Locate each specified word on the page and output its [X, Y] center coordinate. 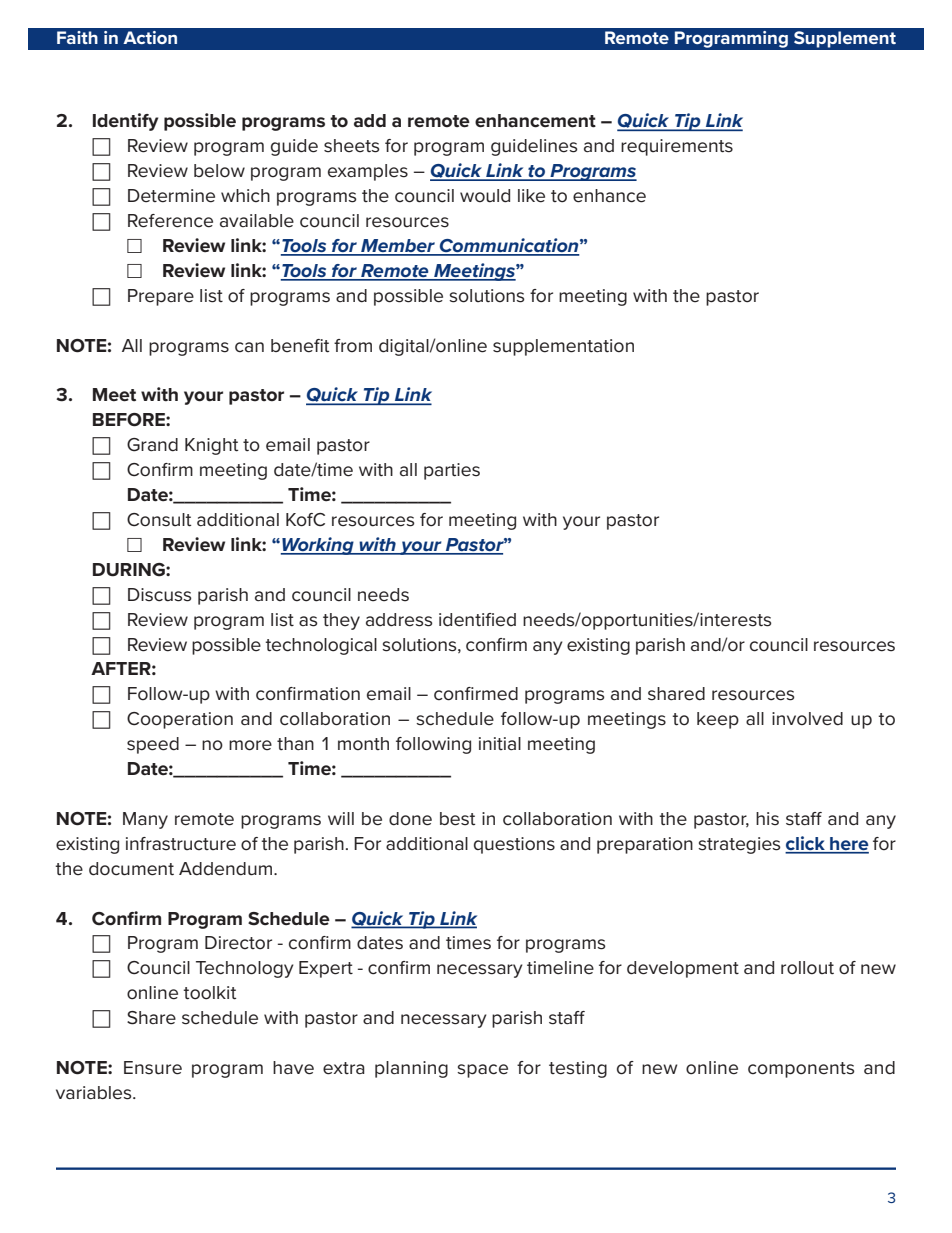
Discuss [159, 595]
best [457, 819]
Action [150, 37]
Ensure [153, 1068]
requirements [677, 147]
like [531, 196]
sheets [351, 146]
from [353, 346]
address [399, 620]
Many [145, 820]
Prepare [161, 297]
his [767, 819]
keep [718, 720]
